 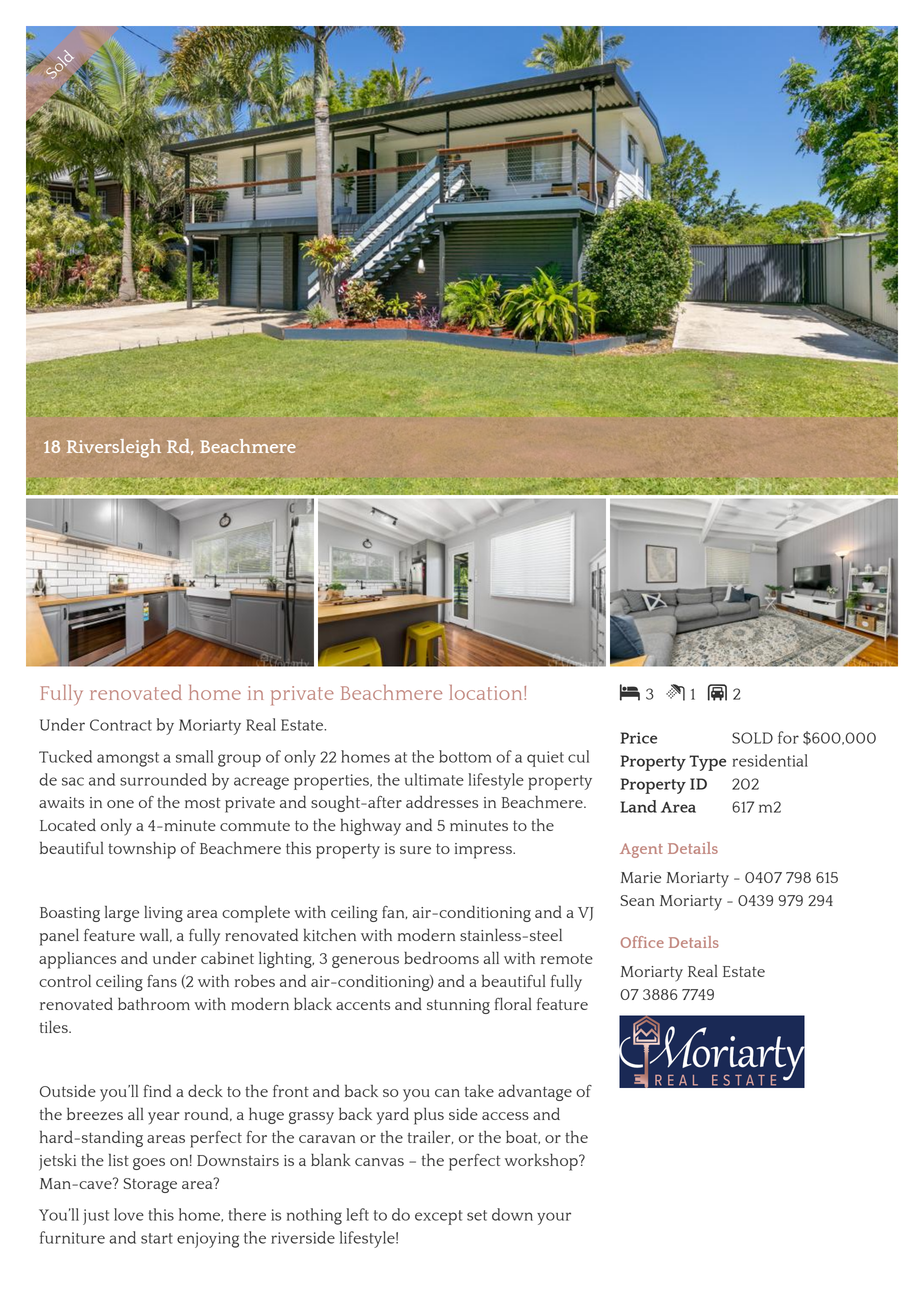 I want to click on bathroom, so click(x=154, y=1004).
